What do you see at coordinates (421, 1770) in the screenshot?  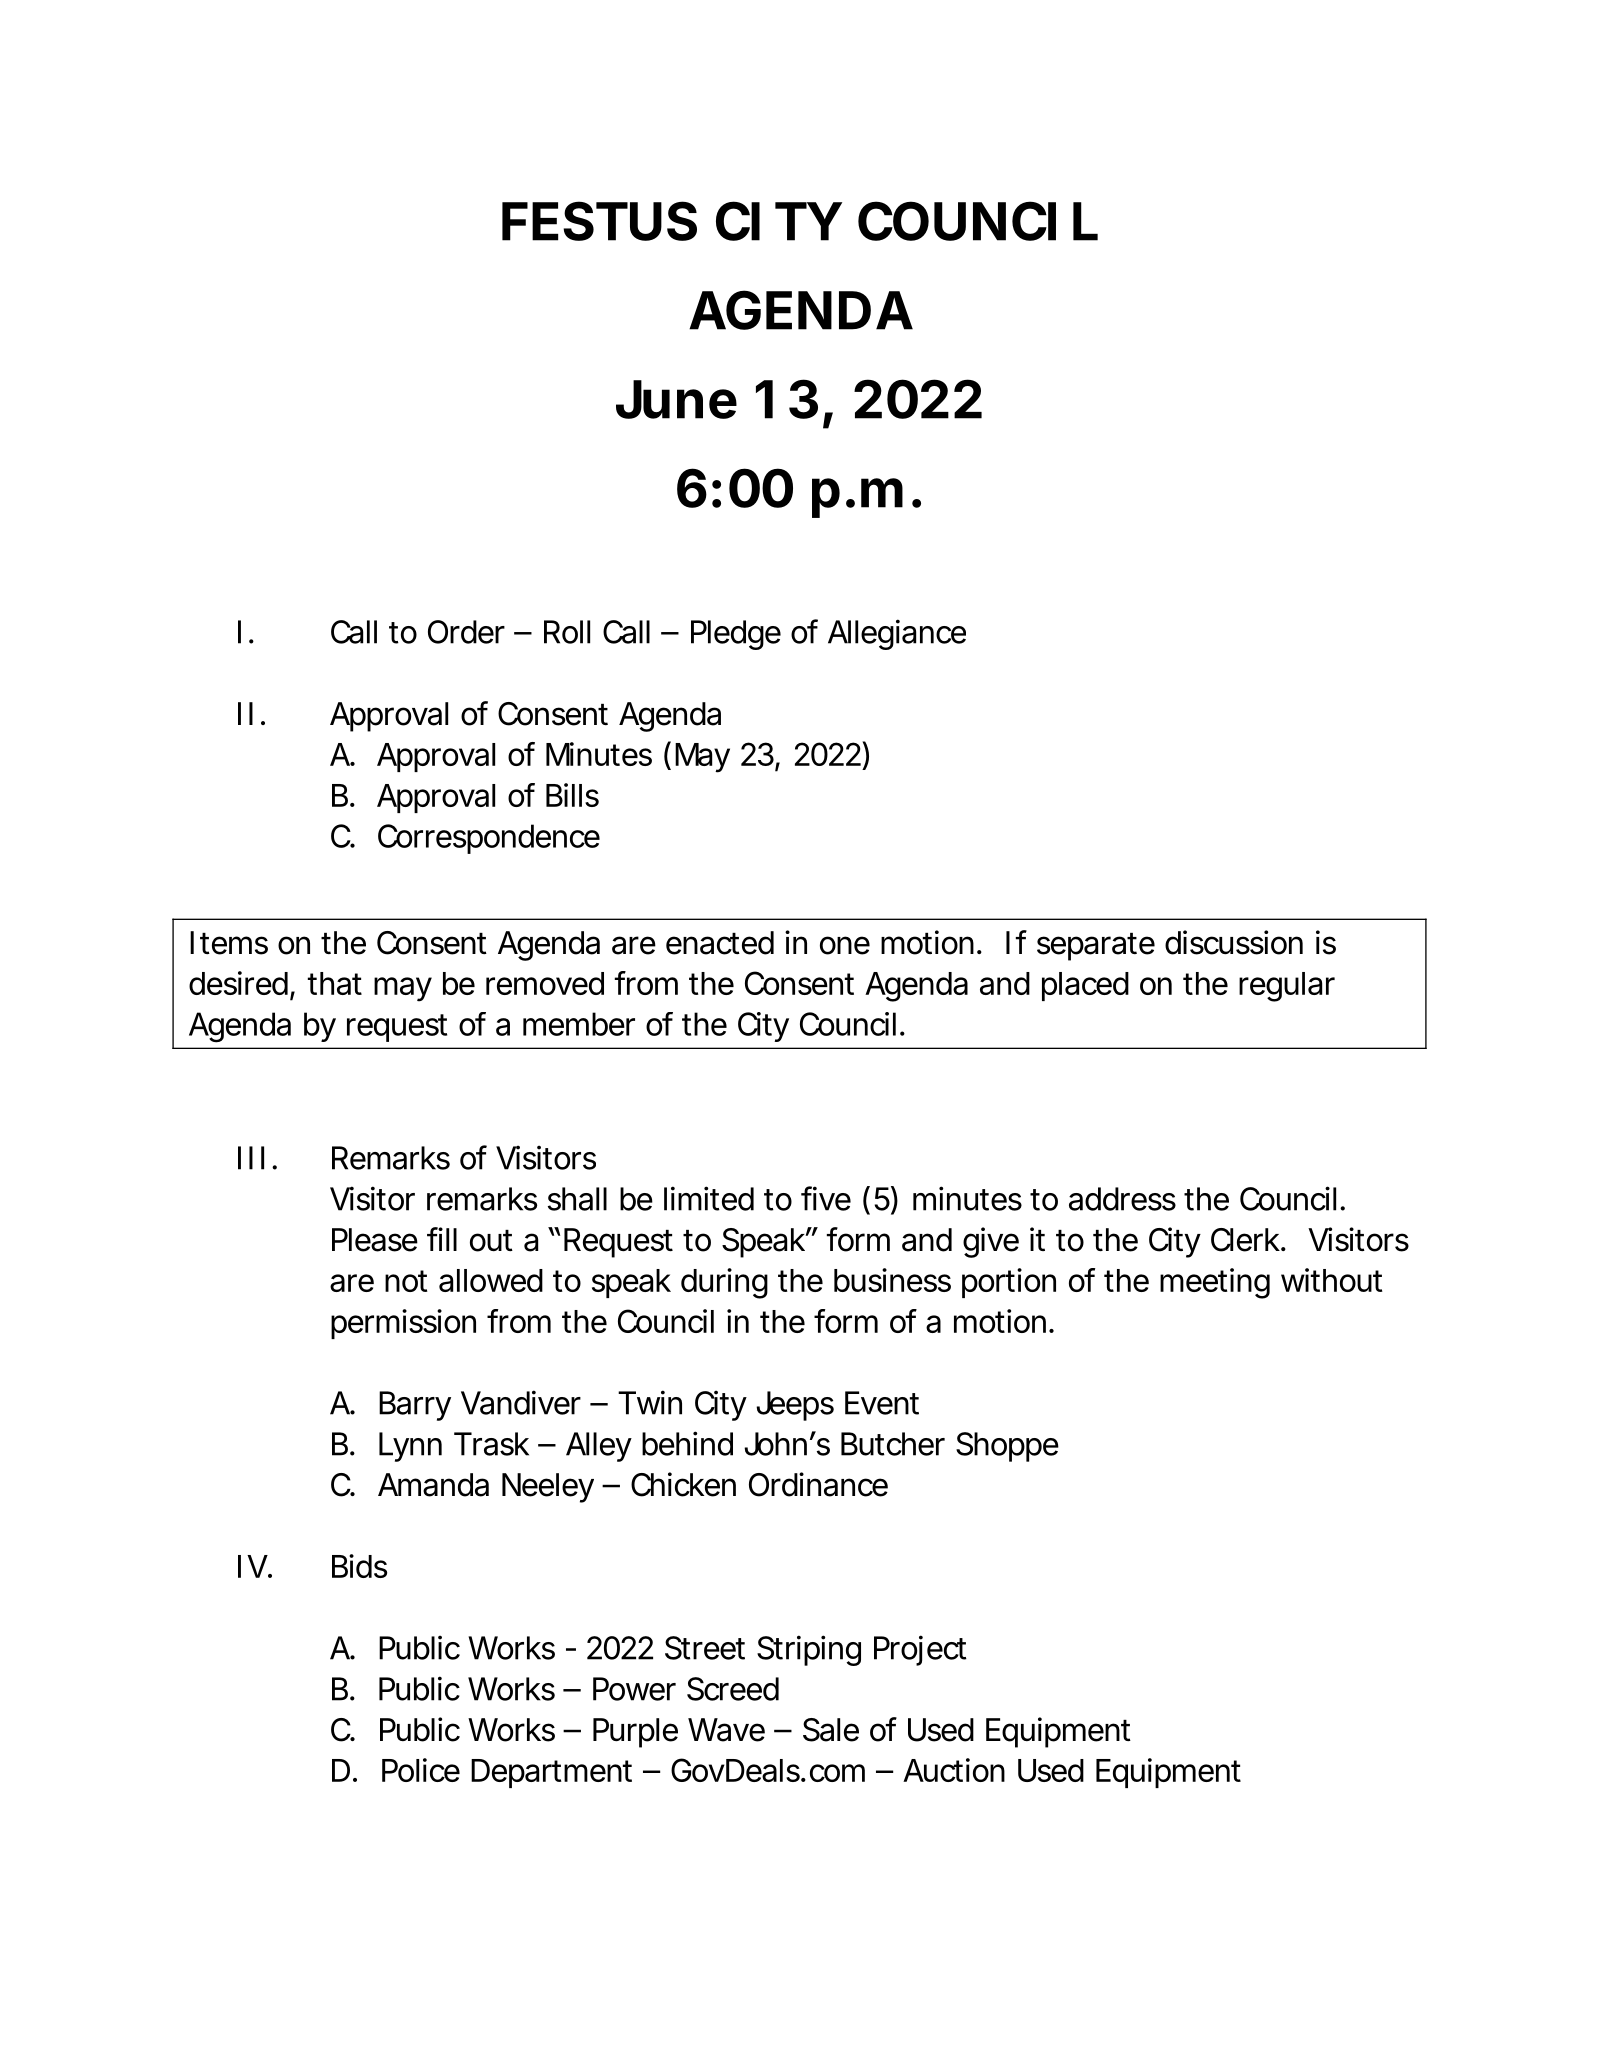 I see `Police` at bounding box center [421, 1770].
